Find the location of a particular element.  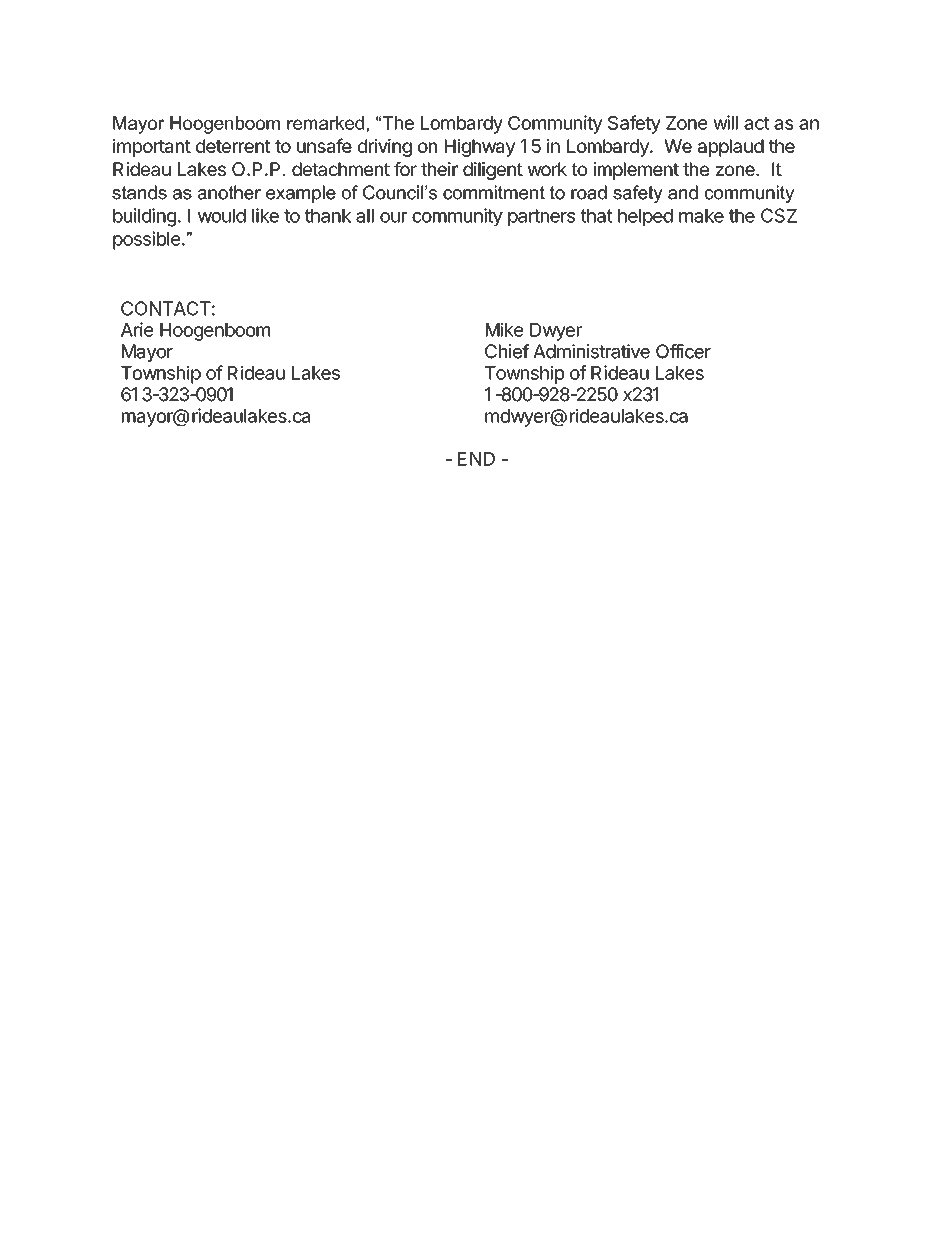

Mike is located at coordinates (504, 329).
